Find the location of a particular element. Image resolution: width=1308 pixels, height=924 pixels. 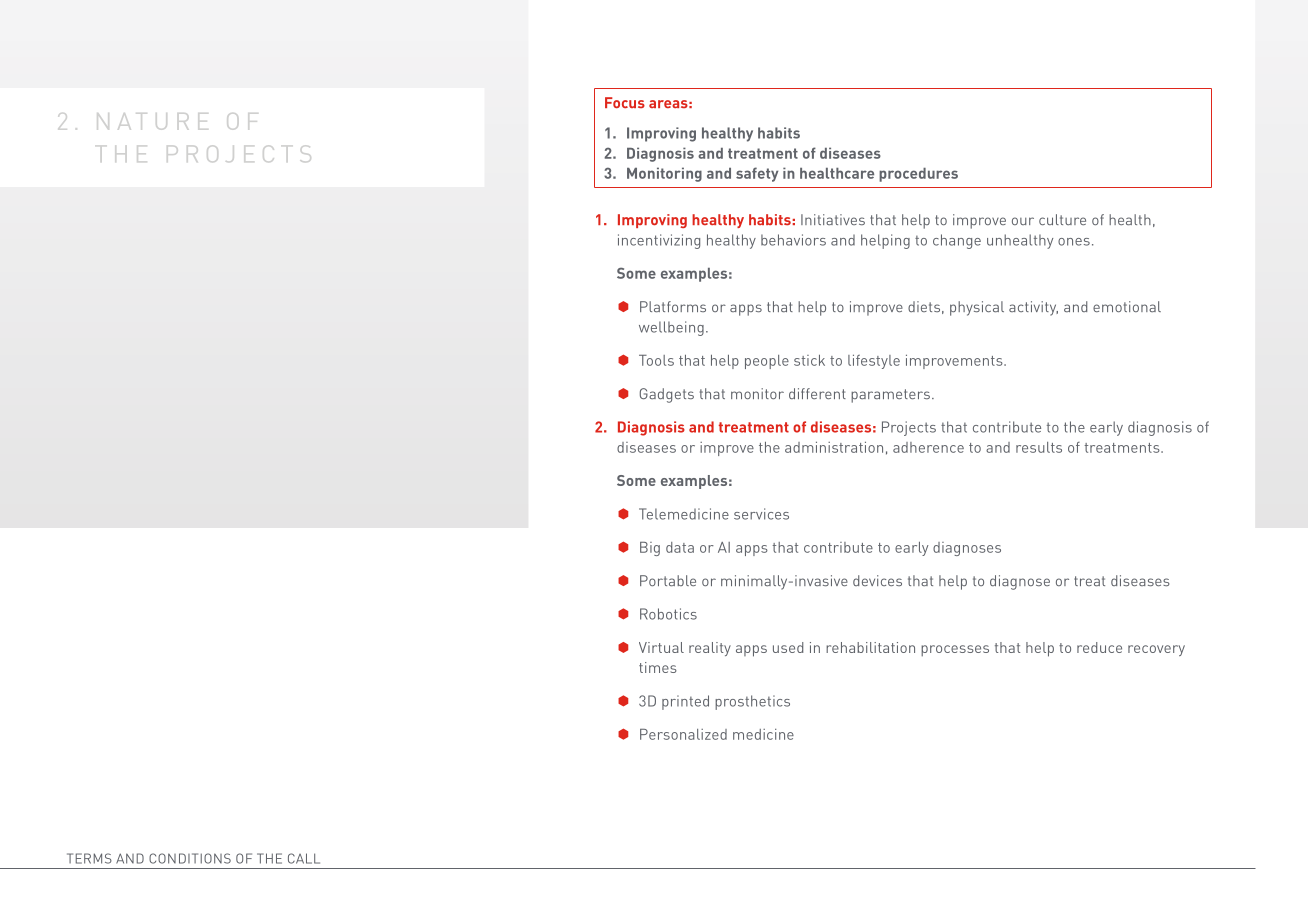

reduce is located at coordinates (1099, 647).
